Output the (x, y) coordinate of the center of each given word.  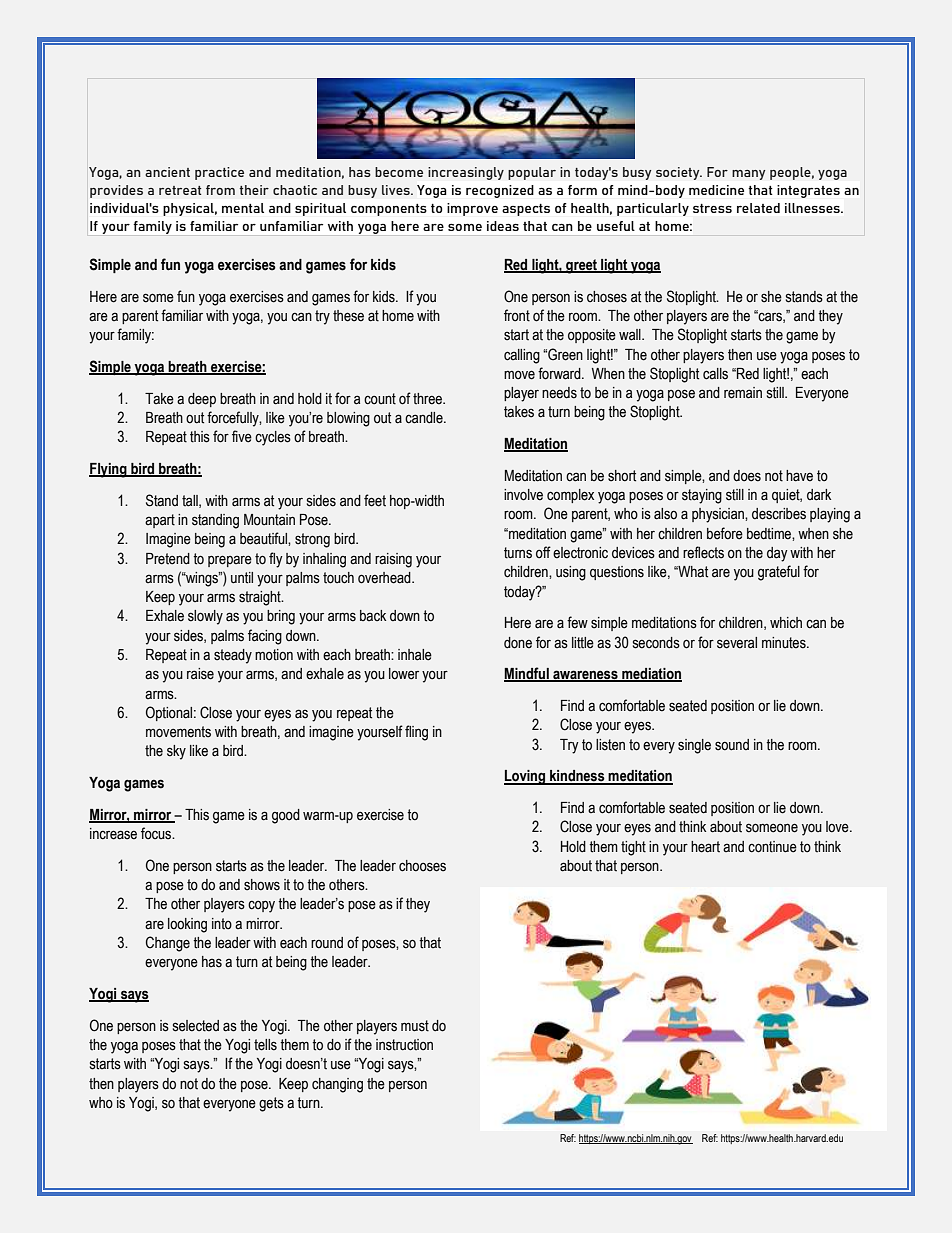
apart (160, 521)
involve (523, 495)
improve (472, 209)
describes (779, 514)
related (758, 208)
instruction (404, 1045)
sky (176, 752)
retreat (180, 190)
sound (732, 745)
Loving (526, 777)
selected (196, 1026)
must (415, 1026)
